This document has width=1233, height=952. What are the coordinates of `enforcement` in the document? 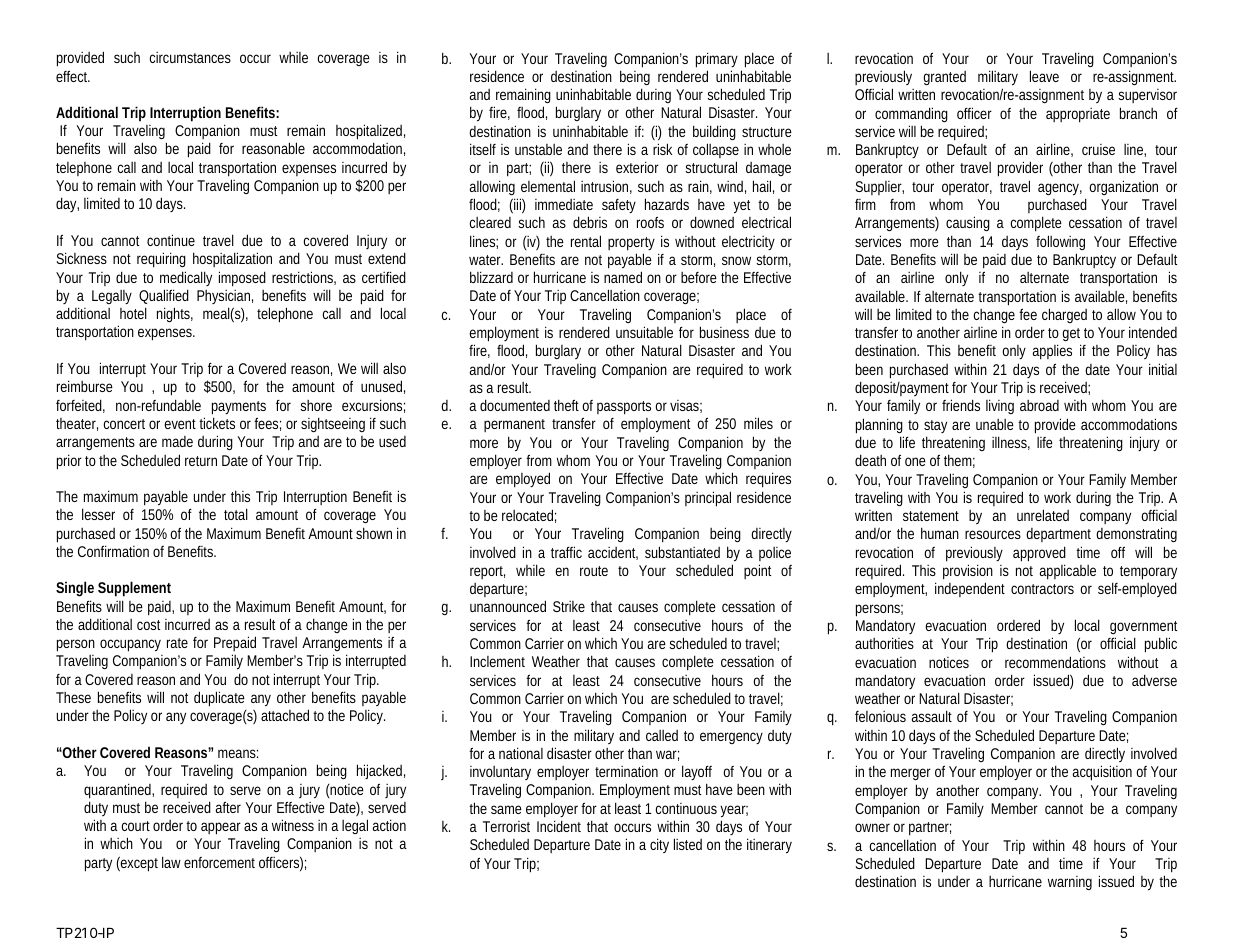 It's located at (219, 862).
